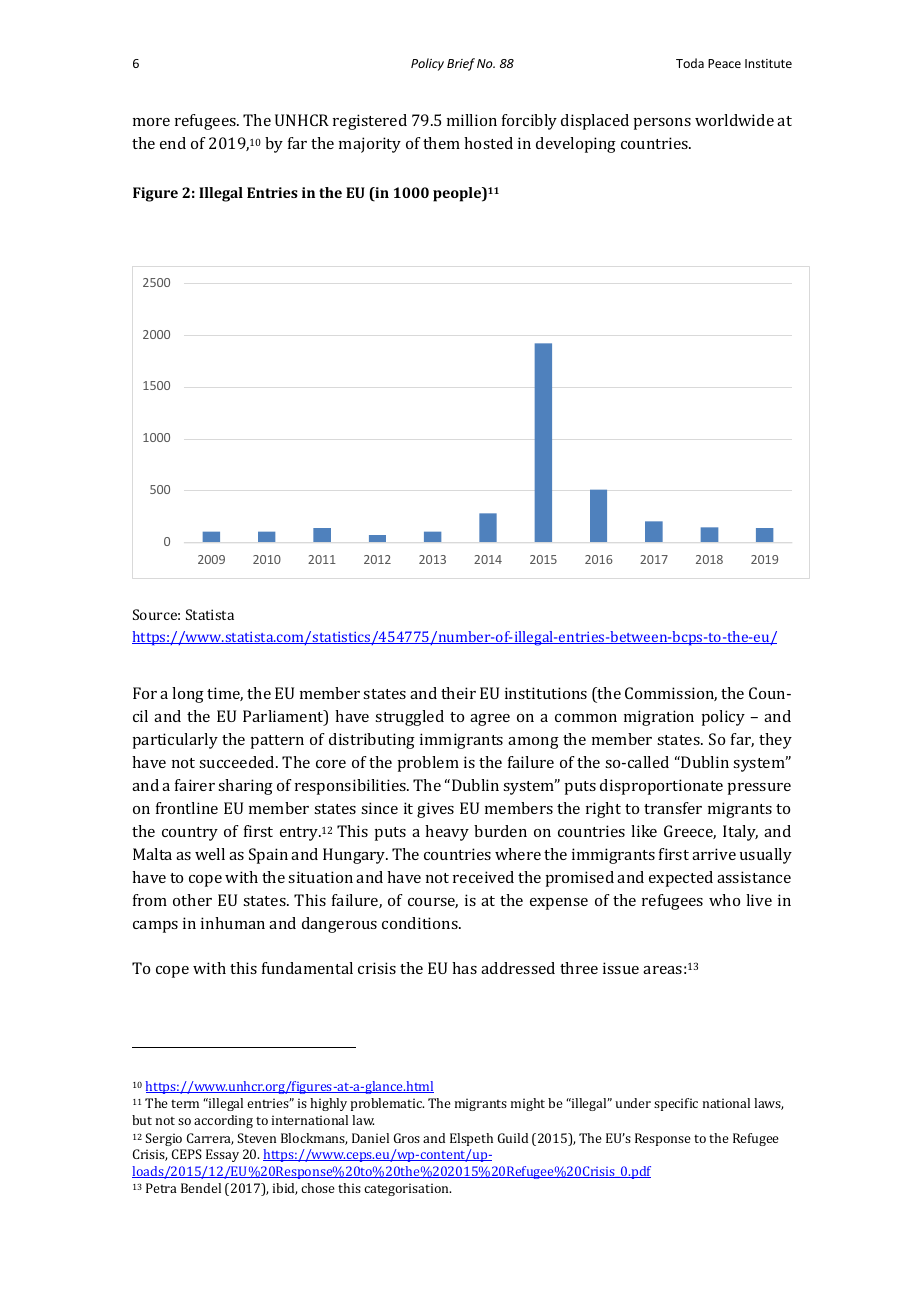 This screenshot has width=924, height=1308. Describe the element at coordinates (458, 693) in the screenshot. I see `their` at that location.
